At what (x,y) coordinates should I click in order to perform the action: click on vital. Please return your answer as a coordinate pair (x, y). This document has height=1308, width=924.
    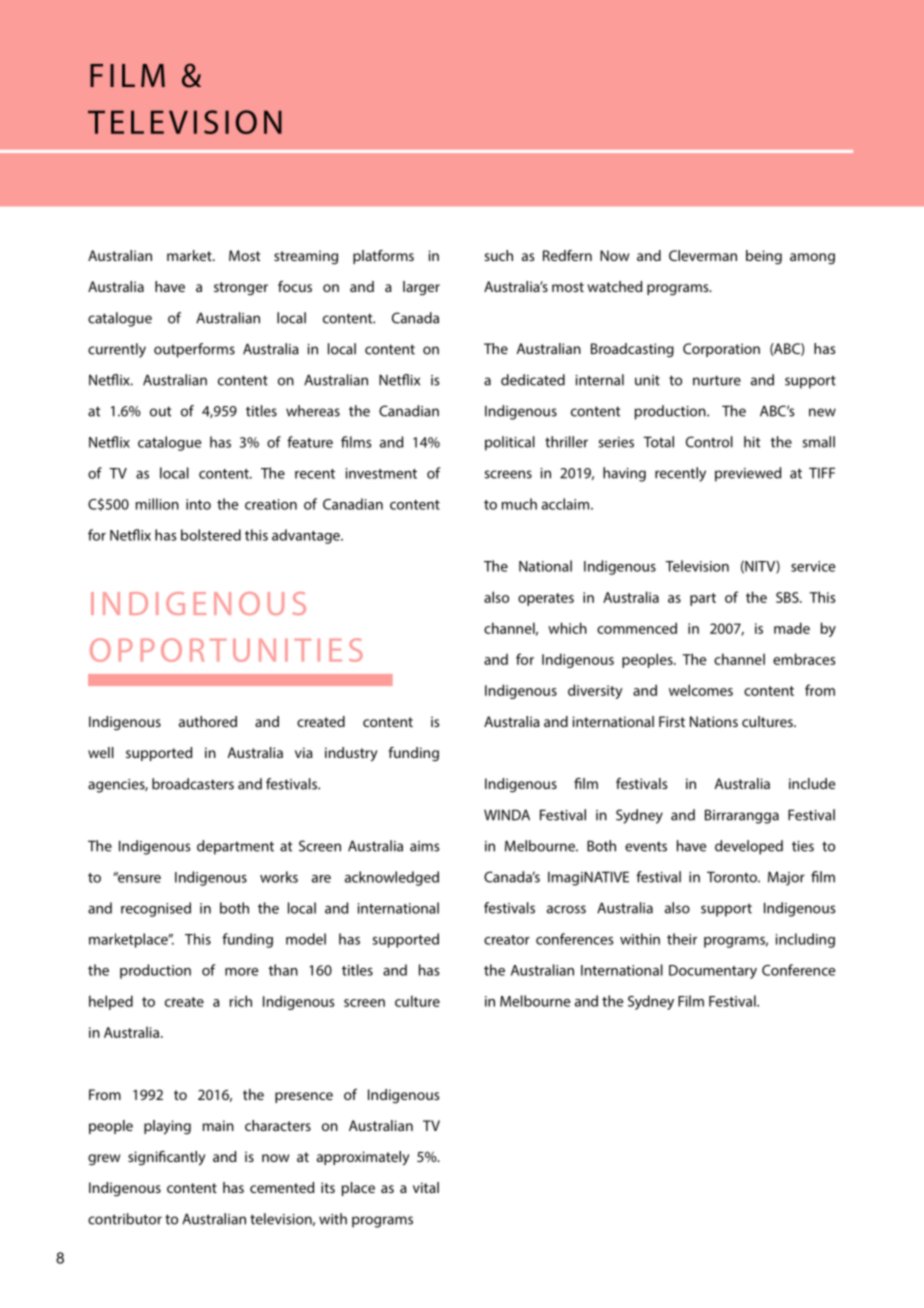
    Looking at the image, I should click on (426, 1187).
